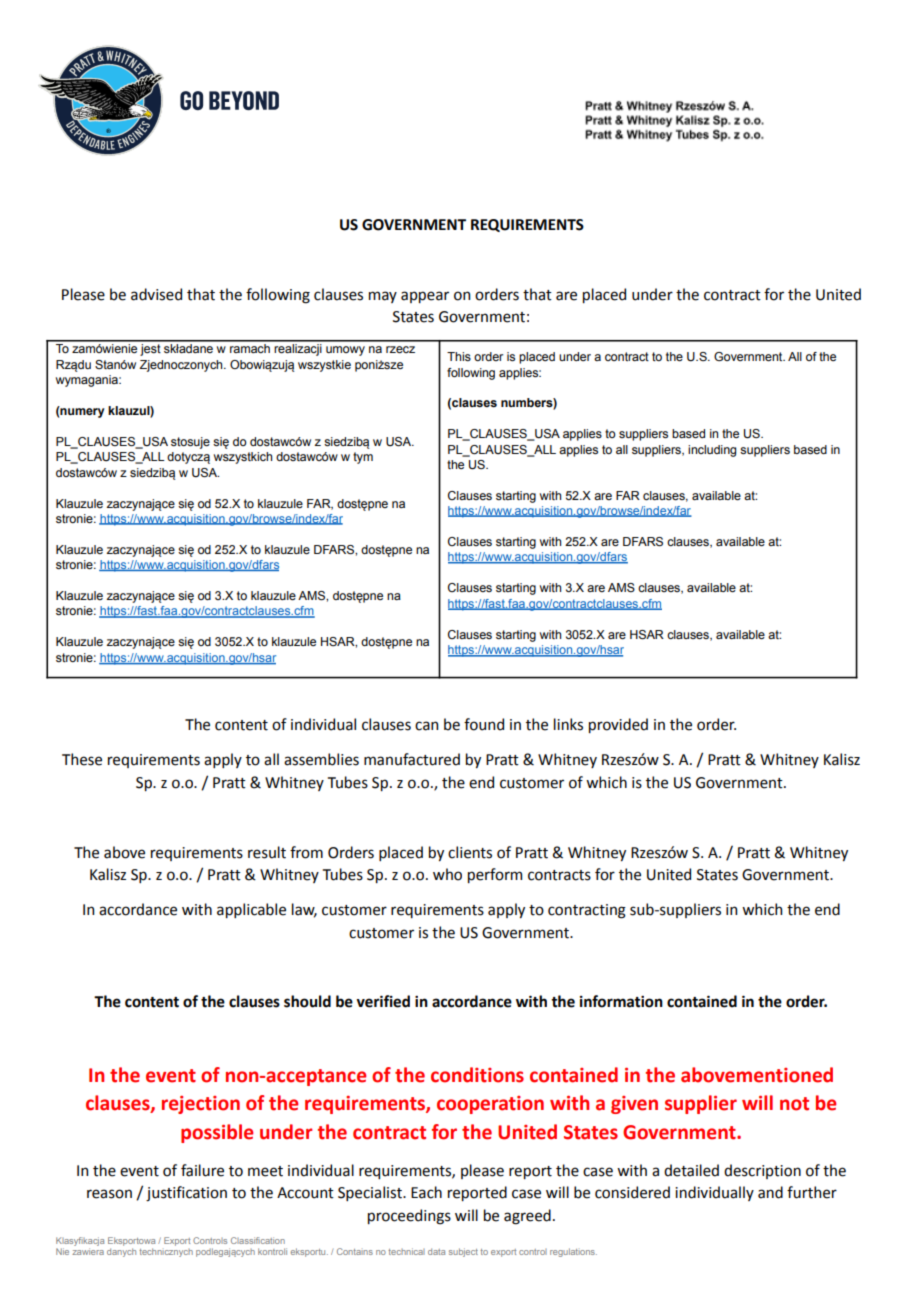 This page has width=924, height=1307. I want to click on These, so click(82, 759).
